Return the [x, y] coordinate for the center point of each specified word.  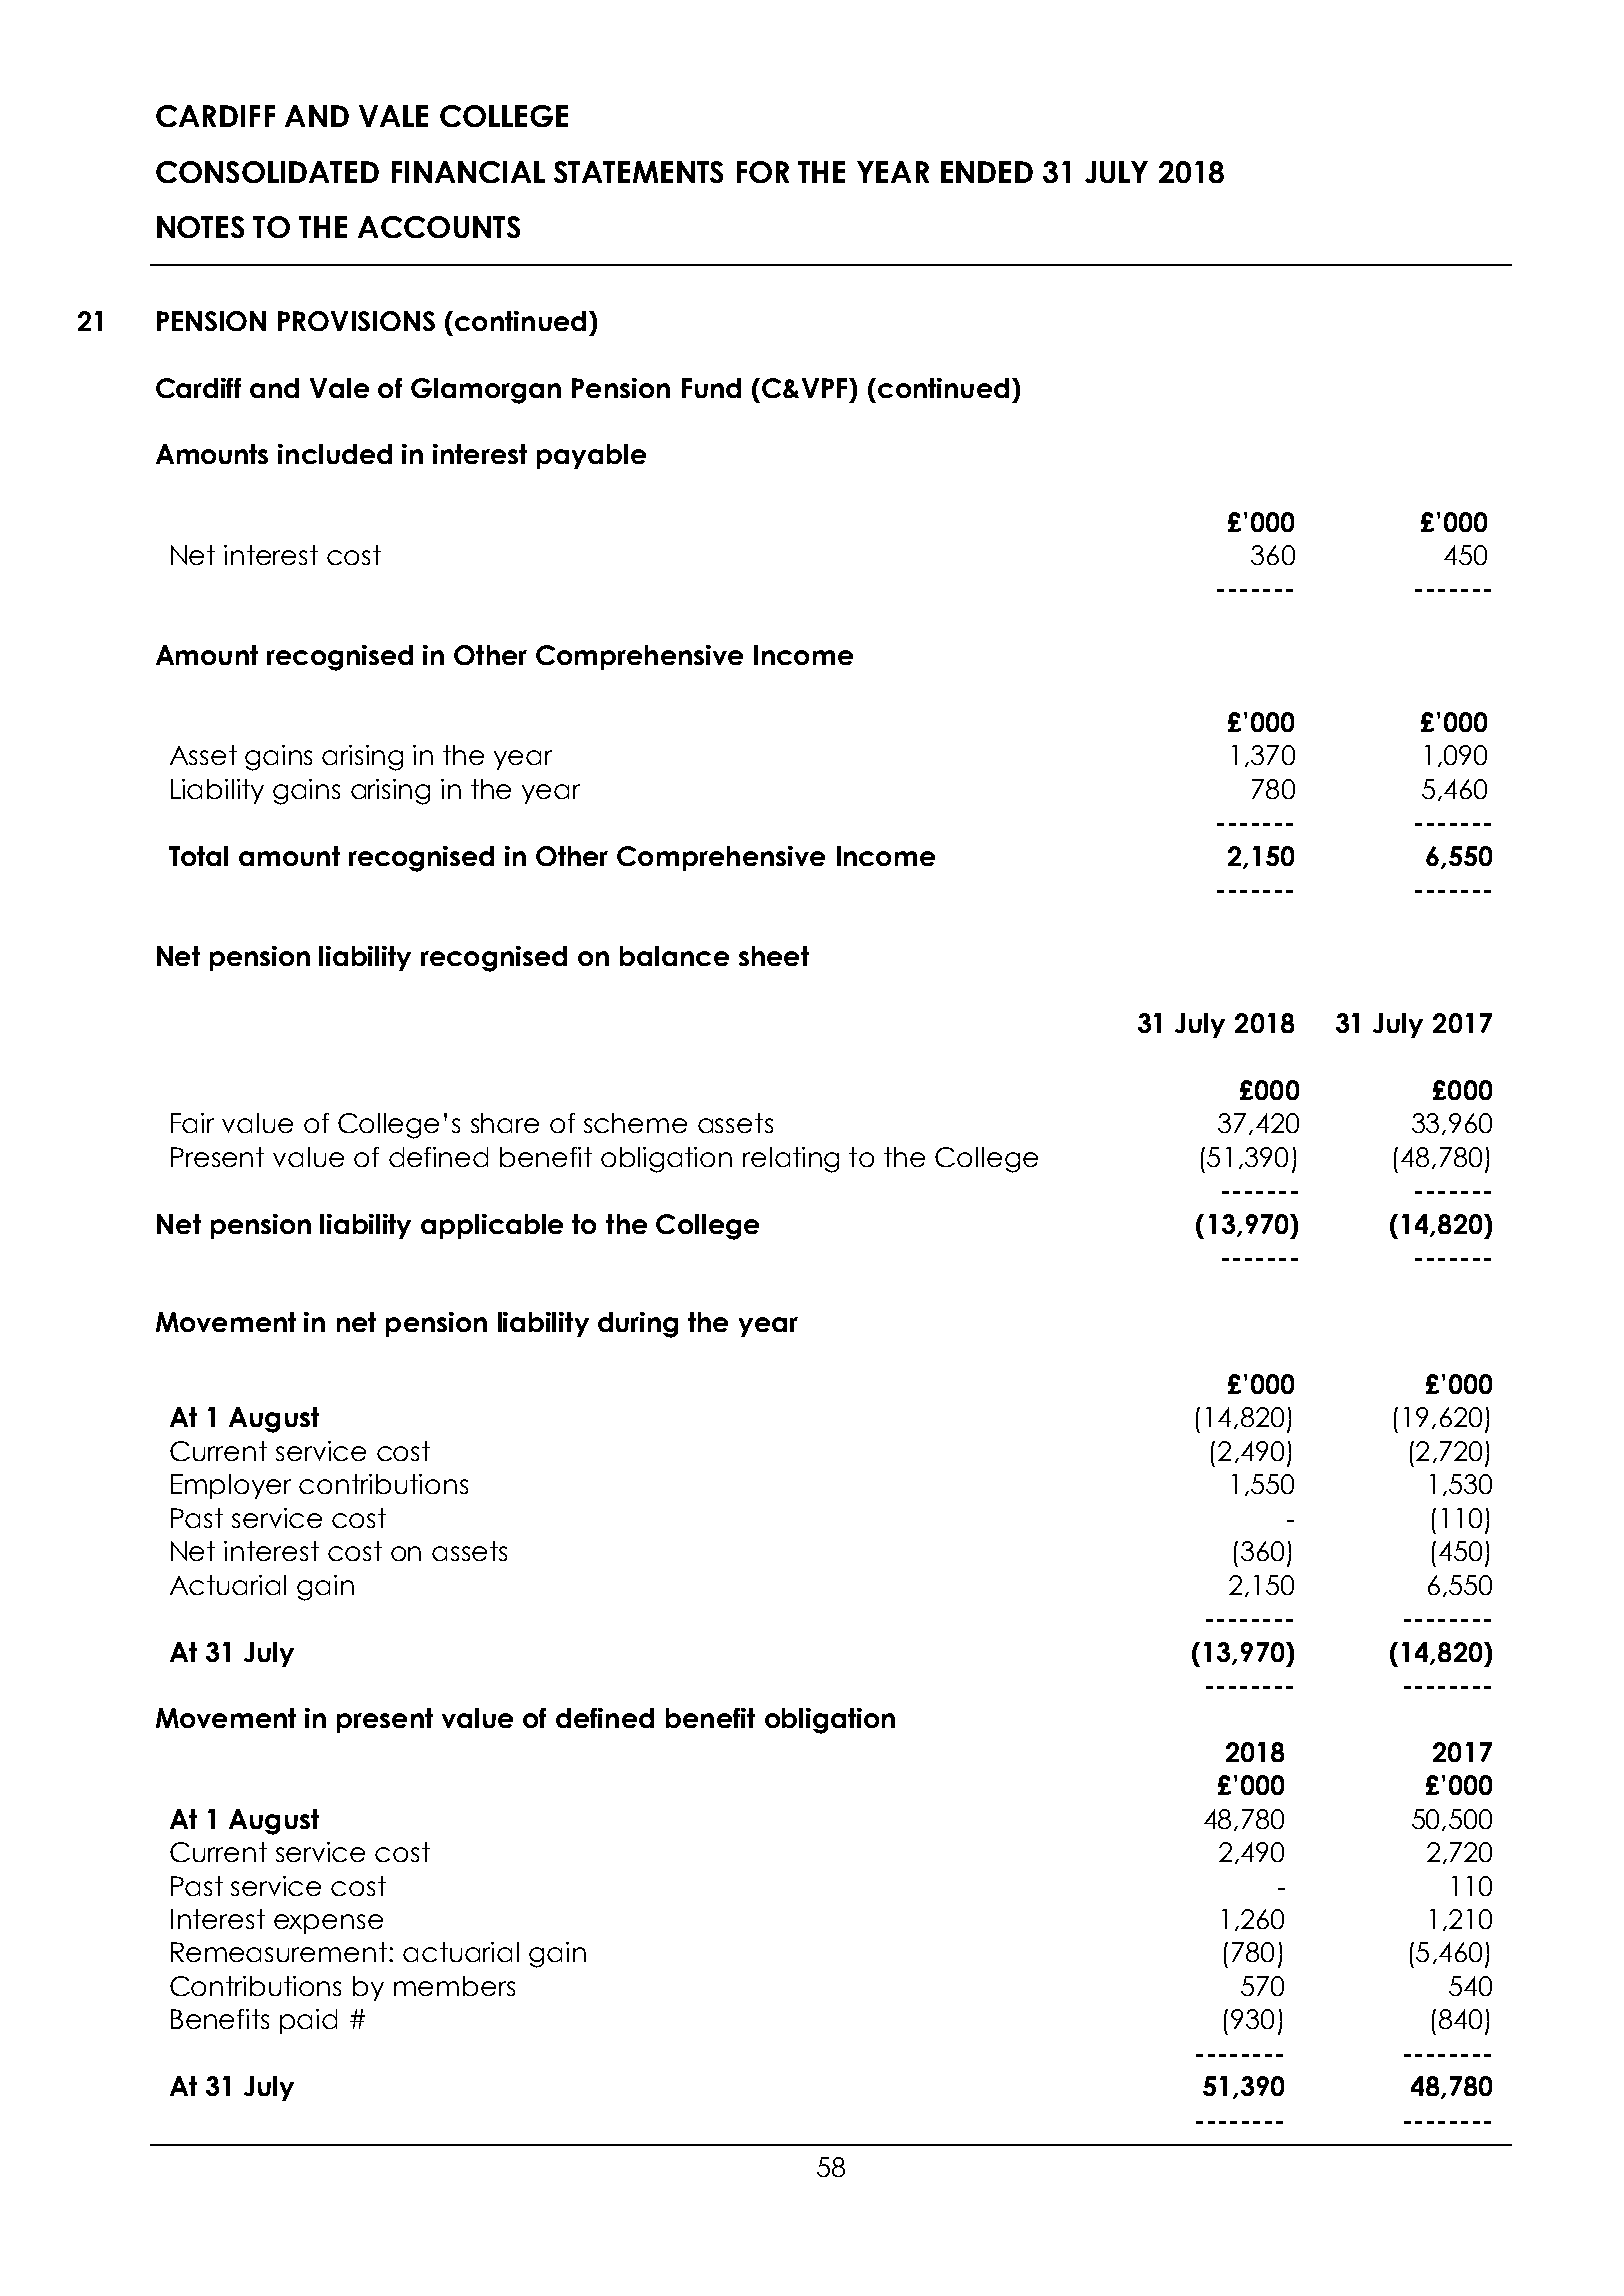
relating [791, 1160]
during [638, 1325]
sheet [774, 956]
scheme [635, 1123]
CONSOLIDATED [267, 172]
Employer [231, 1486]
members [454, 1986]
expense [328, 1924]
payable [591, 456]
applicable [492, 1226]
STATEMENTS [638, 172]
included [335, 454]
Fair [192, 1123]
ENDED [987, 172]
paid [308, 2021]
